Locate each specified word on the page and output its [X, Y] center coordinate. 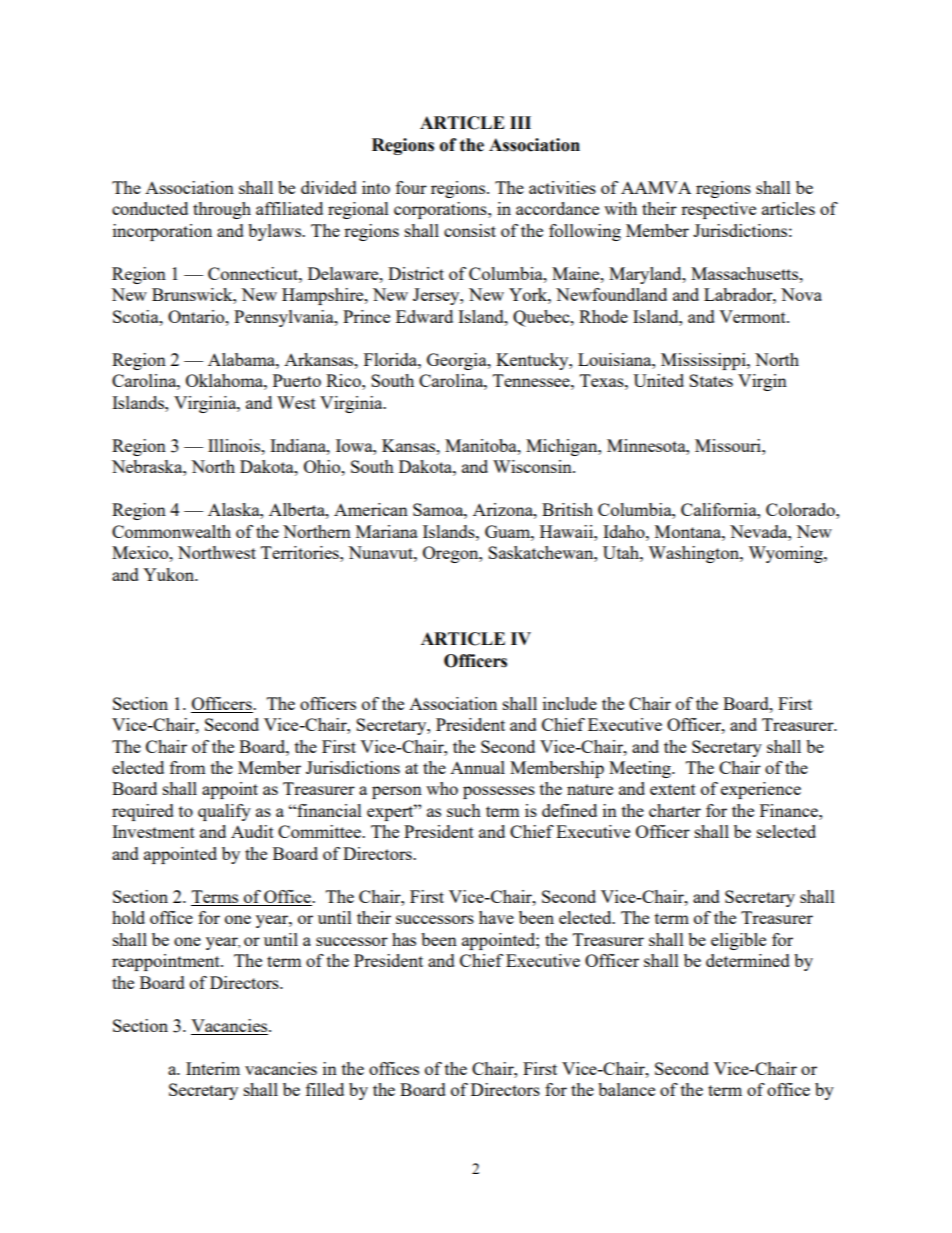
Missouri [729, 445]
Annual [477, 767]
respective [718, 210]
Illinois [235, 445]
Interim [213, 1068]
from [188, 767]
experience [761, 790]
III [520, 122]
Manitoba [482, 445]
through [222, 210]
